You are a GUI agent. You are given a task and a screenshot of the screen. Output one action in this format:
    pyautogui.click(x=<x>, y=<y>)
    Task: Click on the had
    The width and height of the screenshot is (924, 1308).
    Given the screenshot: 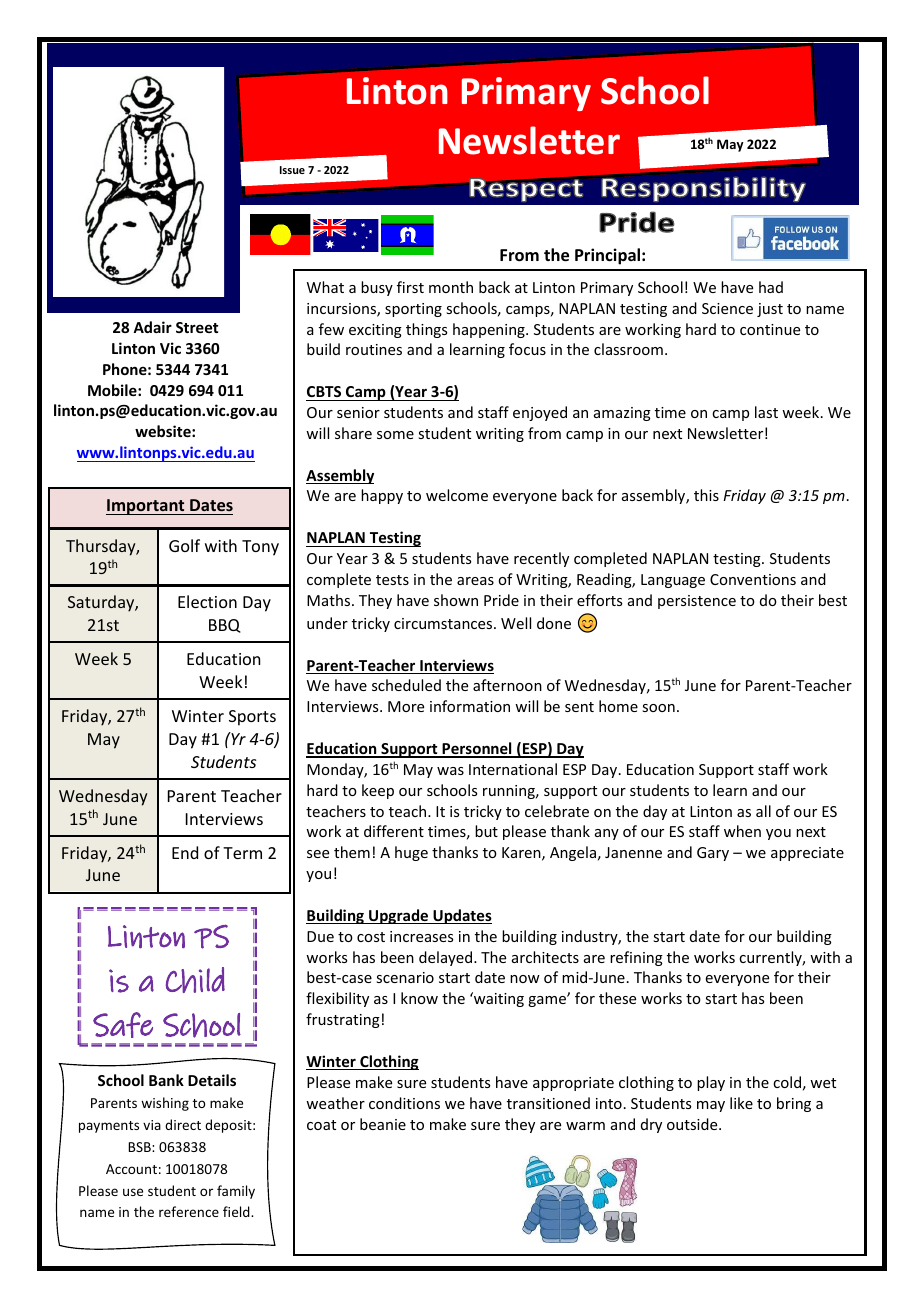 What is the action you would take?
    pyautogui.click(x=771, y=287)
